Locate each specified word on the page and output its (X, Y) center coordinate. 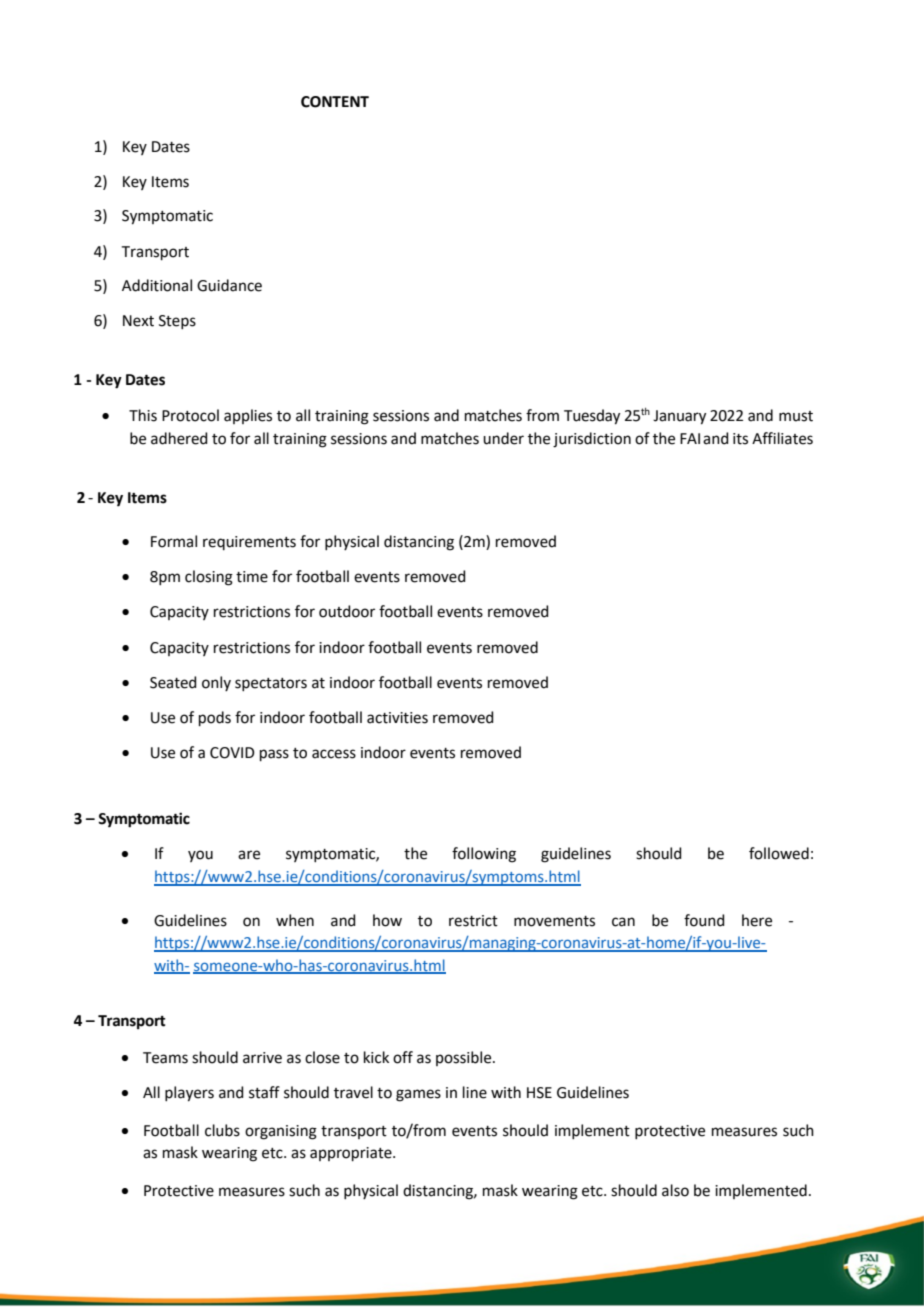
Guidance (229, 285)
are (249, 855)
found (704, 920)
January (679, 417)
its (740, 439)
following (484, 855)
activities (397, 718)
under (503, 438)
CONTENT (335, 102)
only (216, 683)
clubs (222, 1130)
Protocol (190, 415)
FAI (690, 438)
